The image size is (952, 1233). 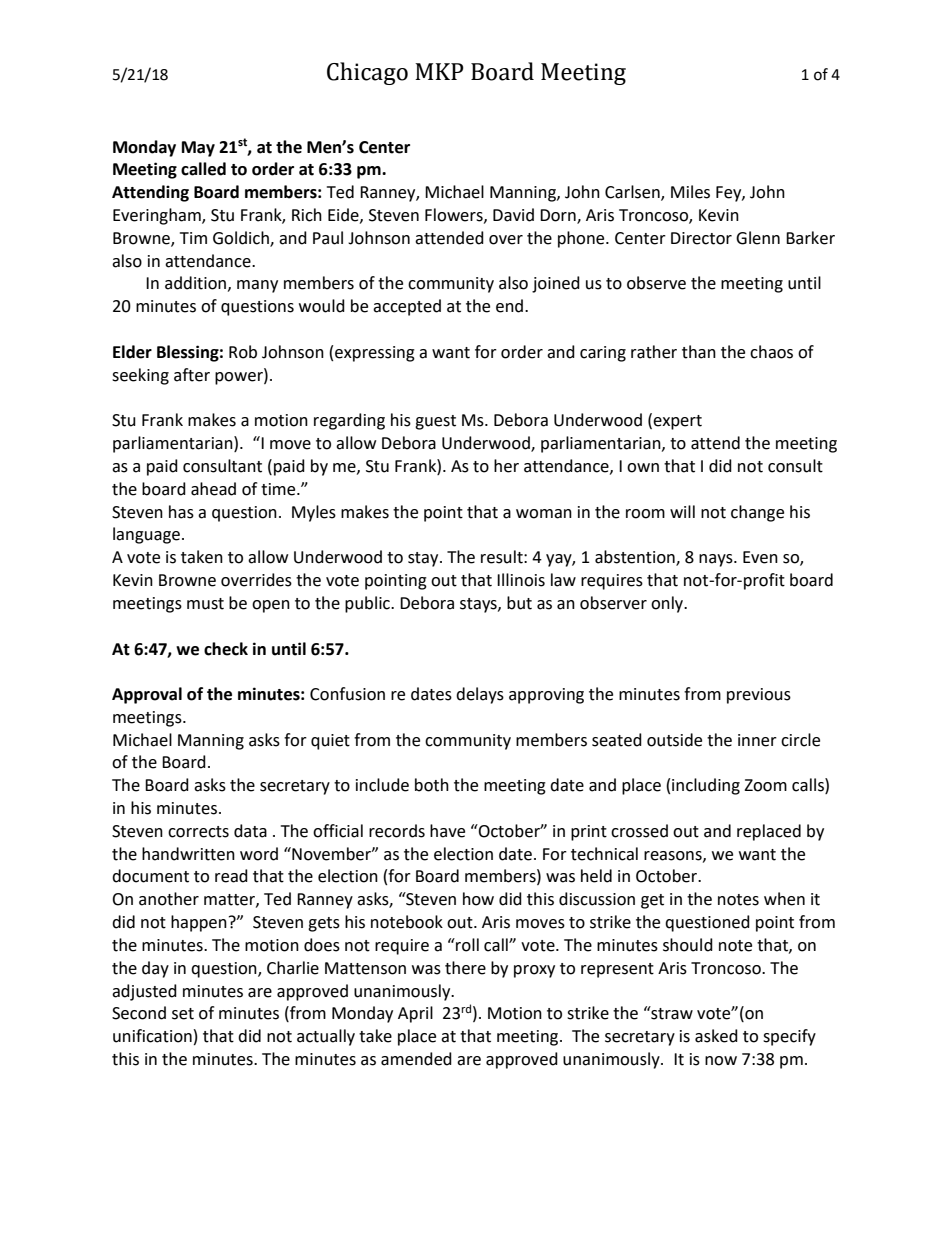 What do you see at coordinates (690, 192) in the screenshot?
I see `Miles` at bounding box center [690, 192].
